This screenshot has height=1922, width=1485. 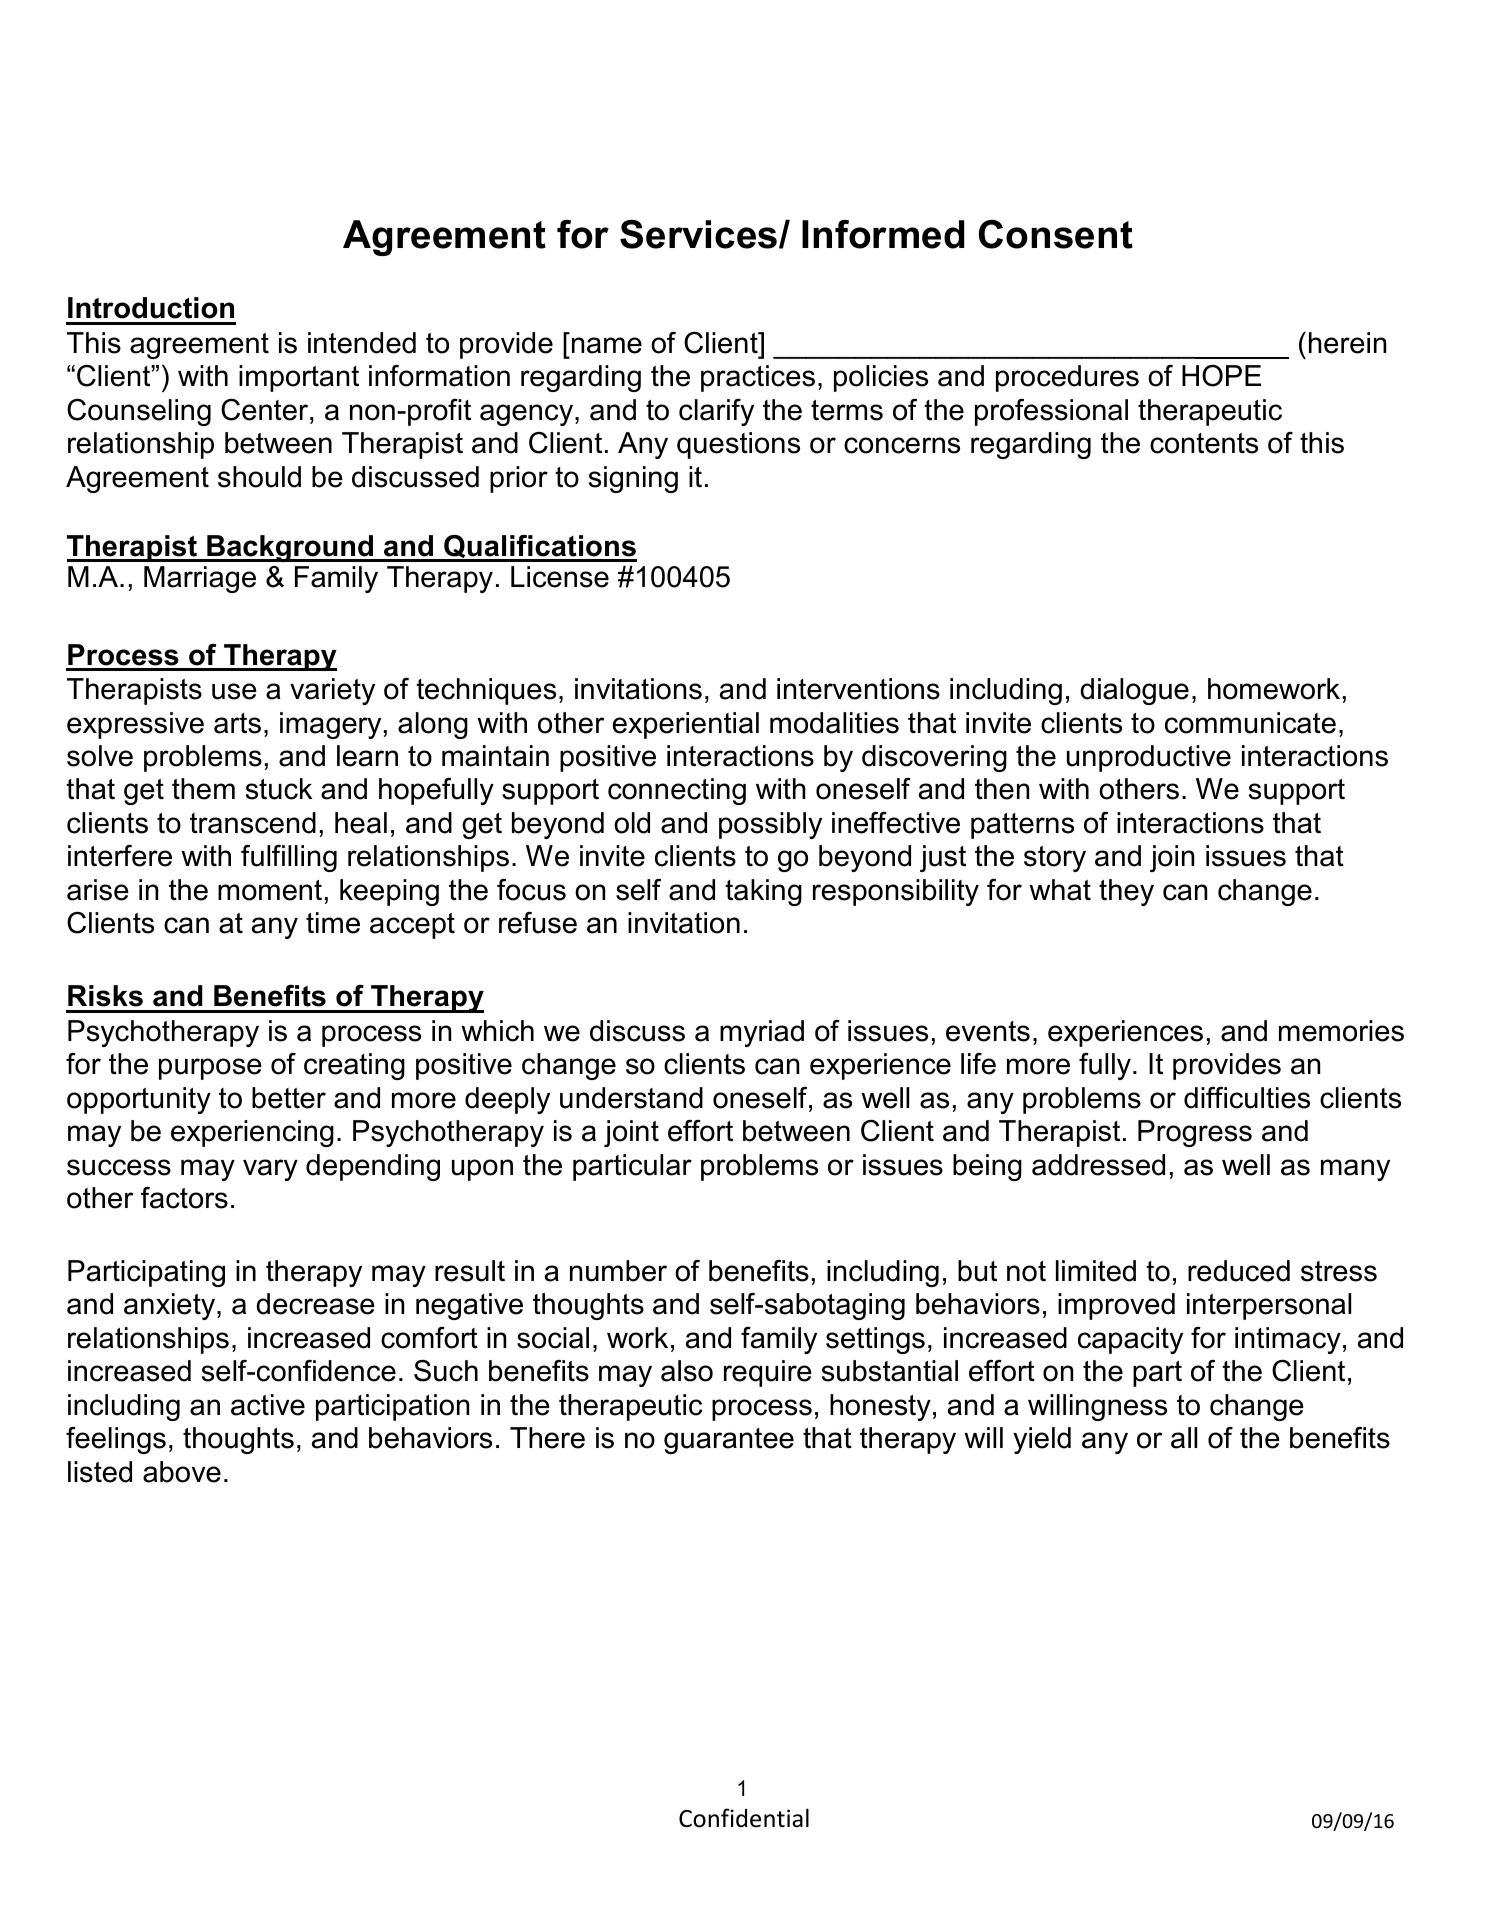 What do you see at coordinates (700, 234) in the screenshot?
I see `Services` at bounding box center [700, 234].
